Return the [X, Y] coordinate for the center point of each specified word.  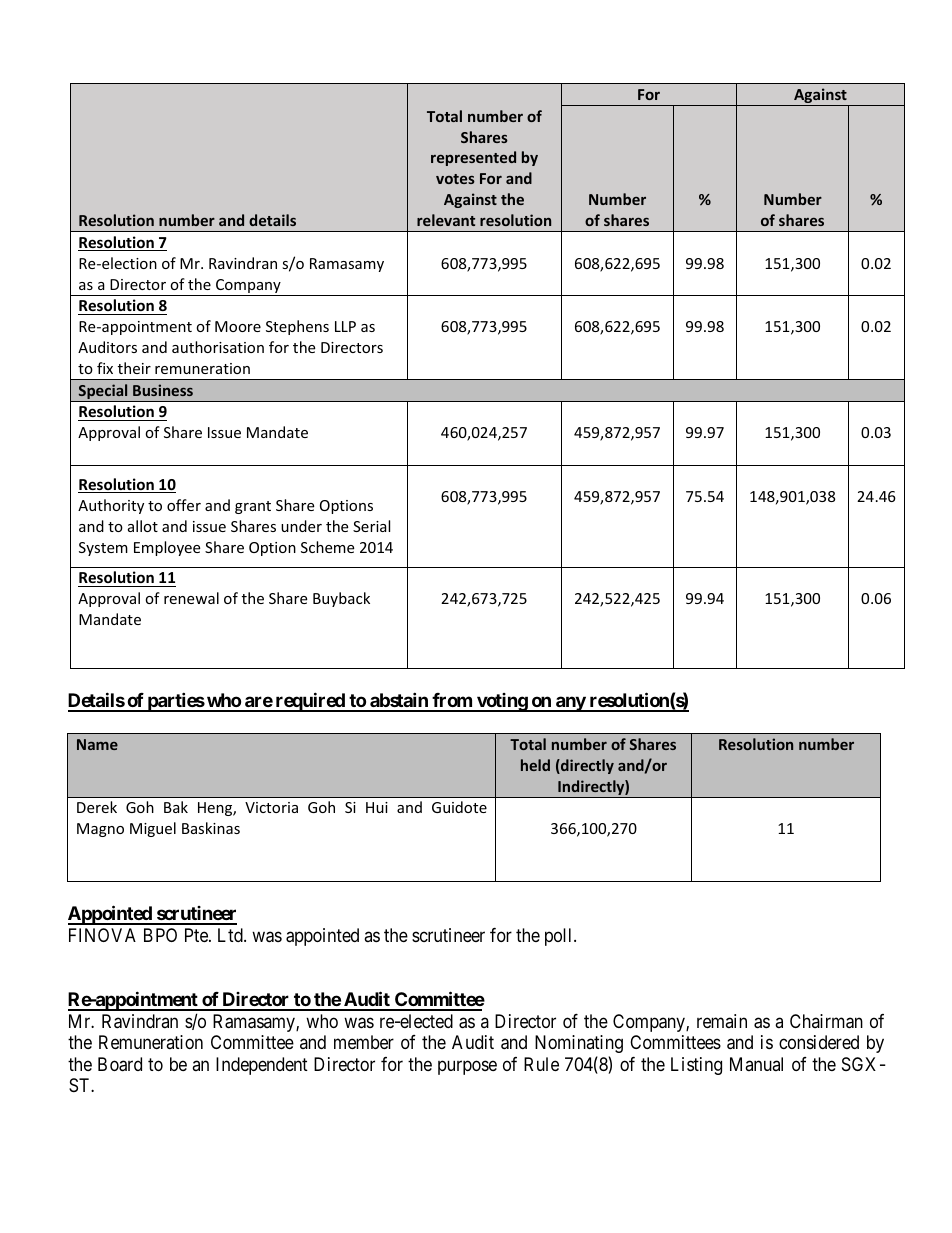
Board [120, 1064]
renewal [191, 598]
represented [473, 158]
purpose [467, 1067]
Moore [238, 326]
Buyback [341, 599]
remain [722, 1021]
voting [502, 702]
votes [455, 179]
